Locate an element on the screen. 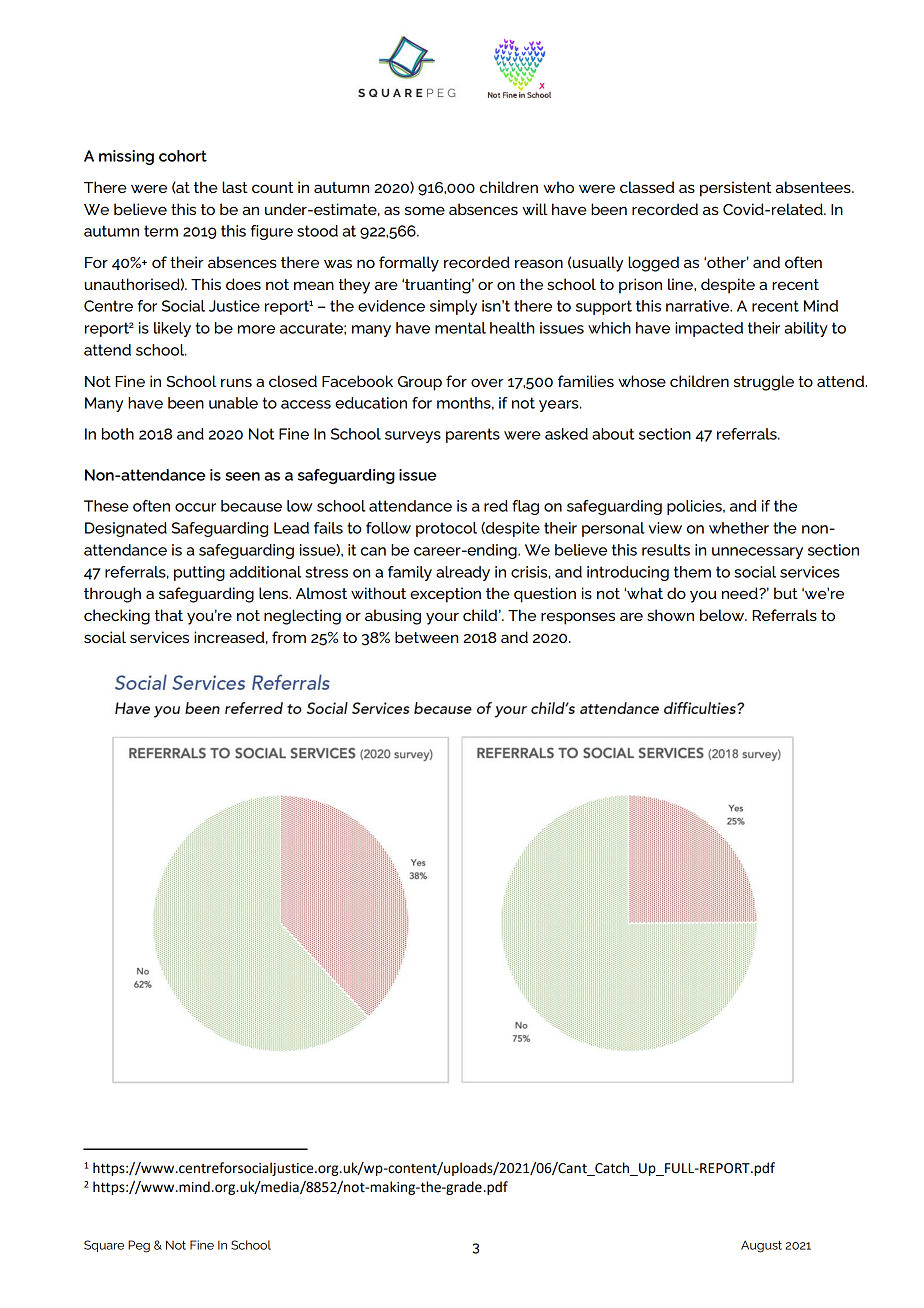 Image resolution: width=924 pixels, height=1308 pixels. August is located at coordinates (761, 1246).
